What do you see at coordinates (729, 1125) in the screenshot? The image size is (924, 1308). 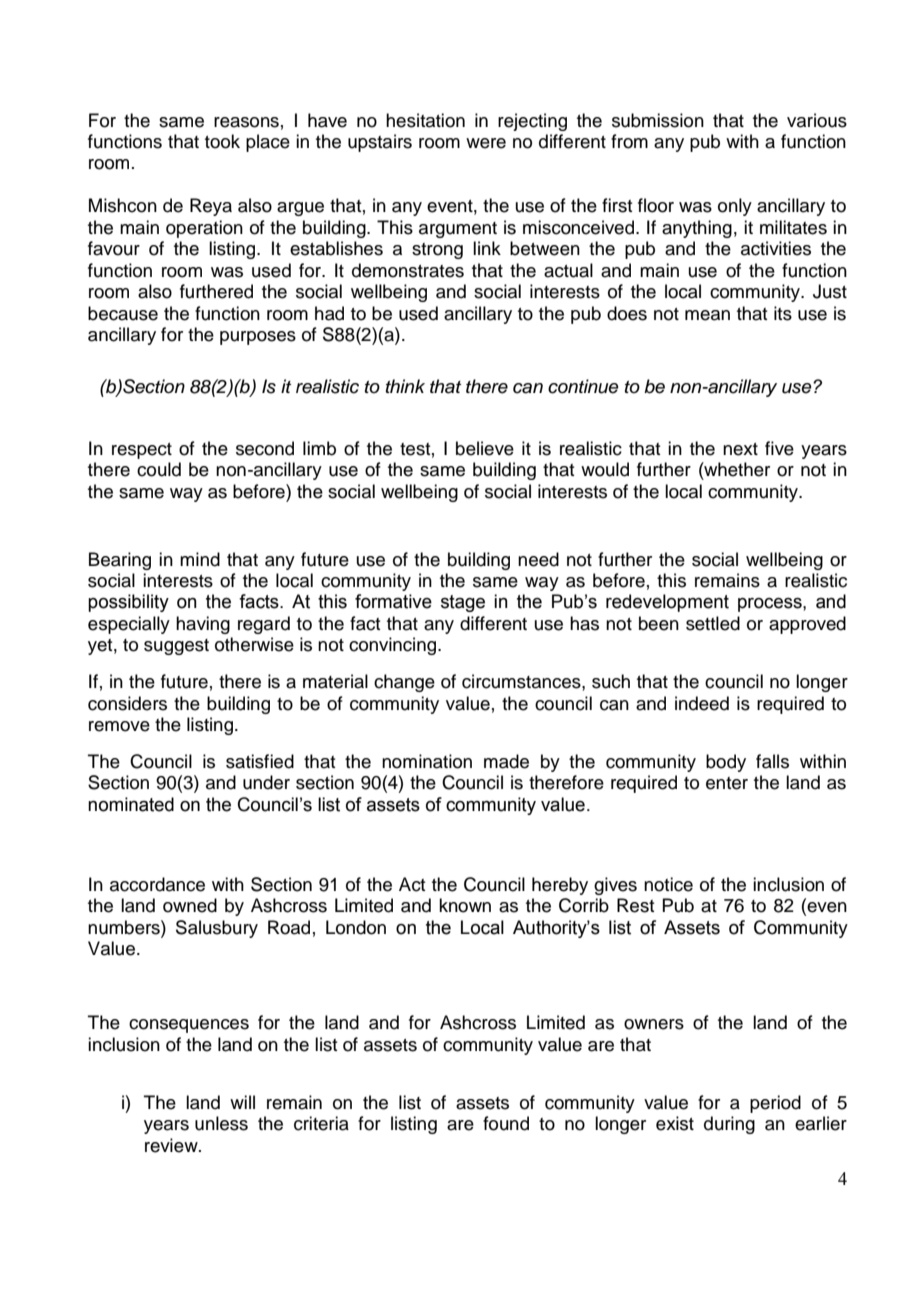 I see `during` at bounding box center [729, 1125].
